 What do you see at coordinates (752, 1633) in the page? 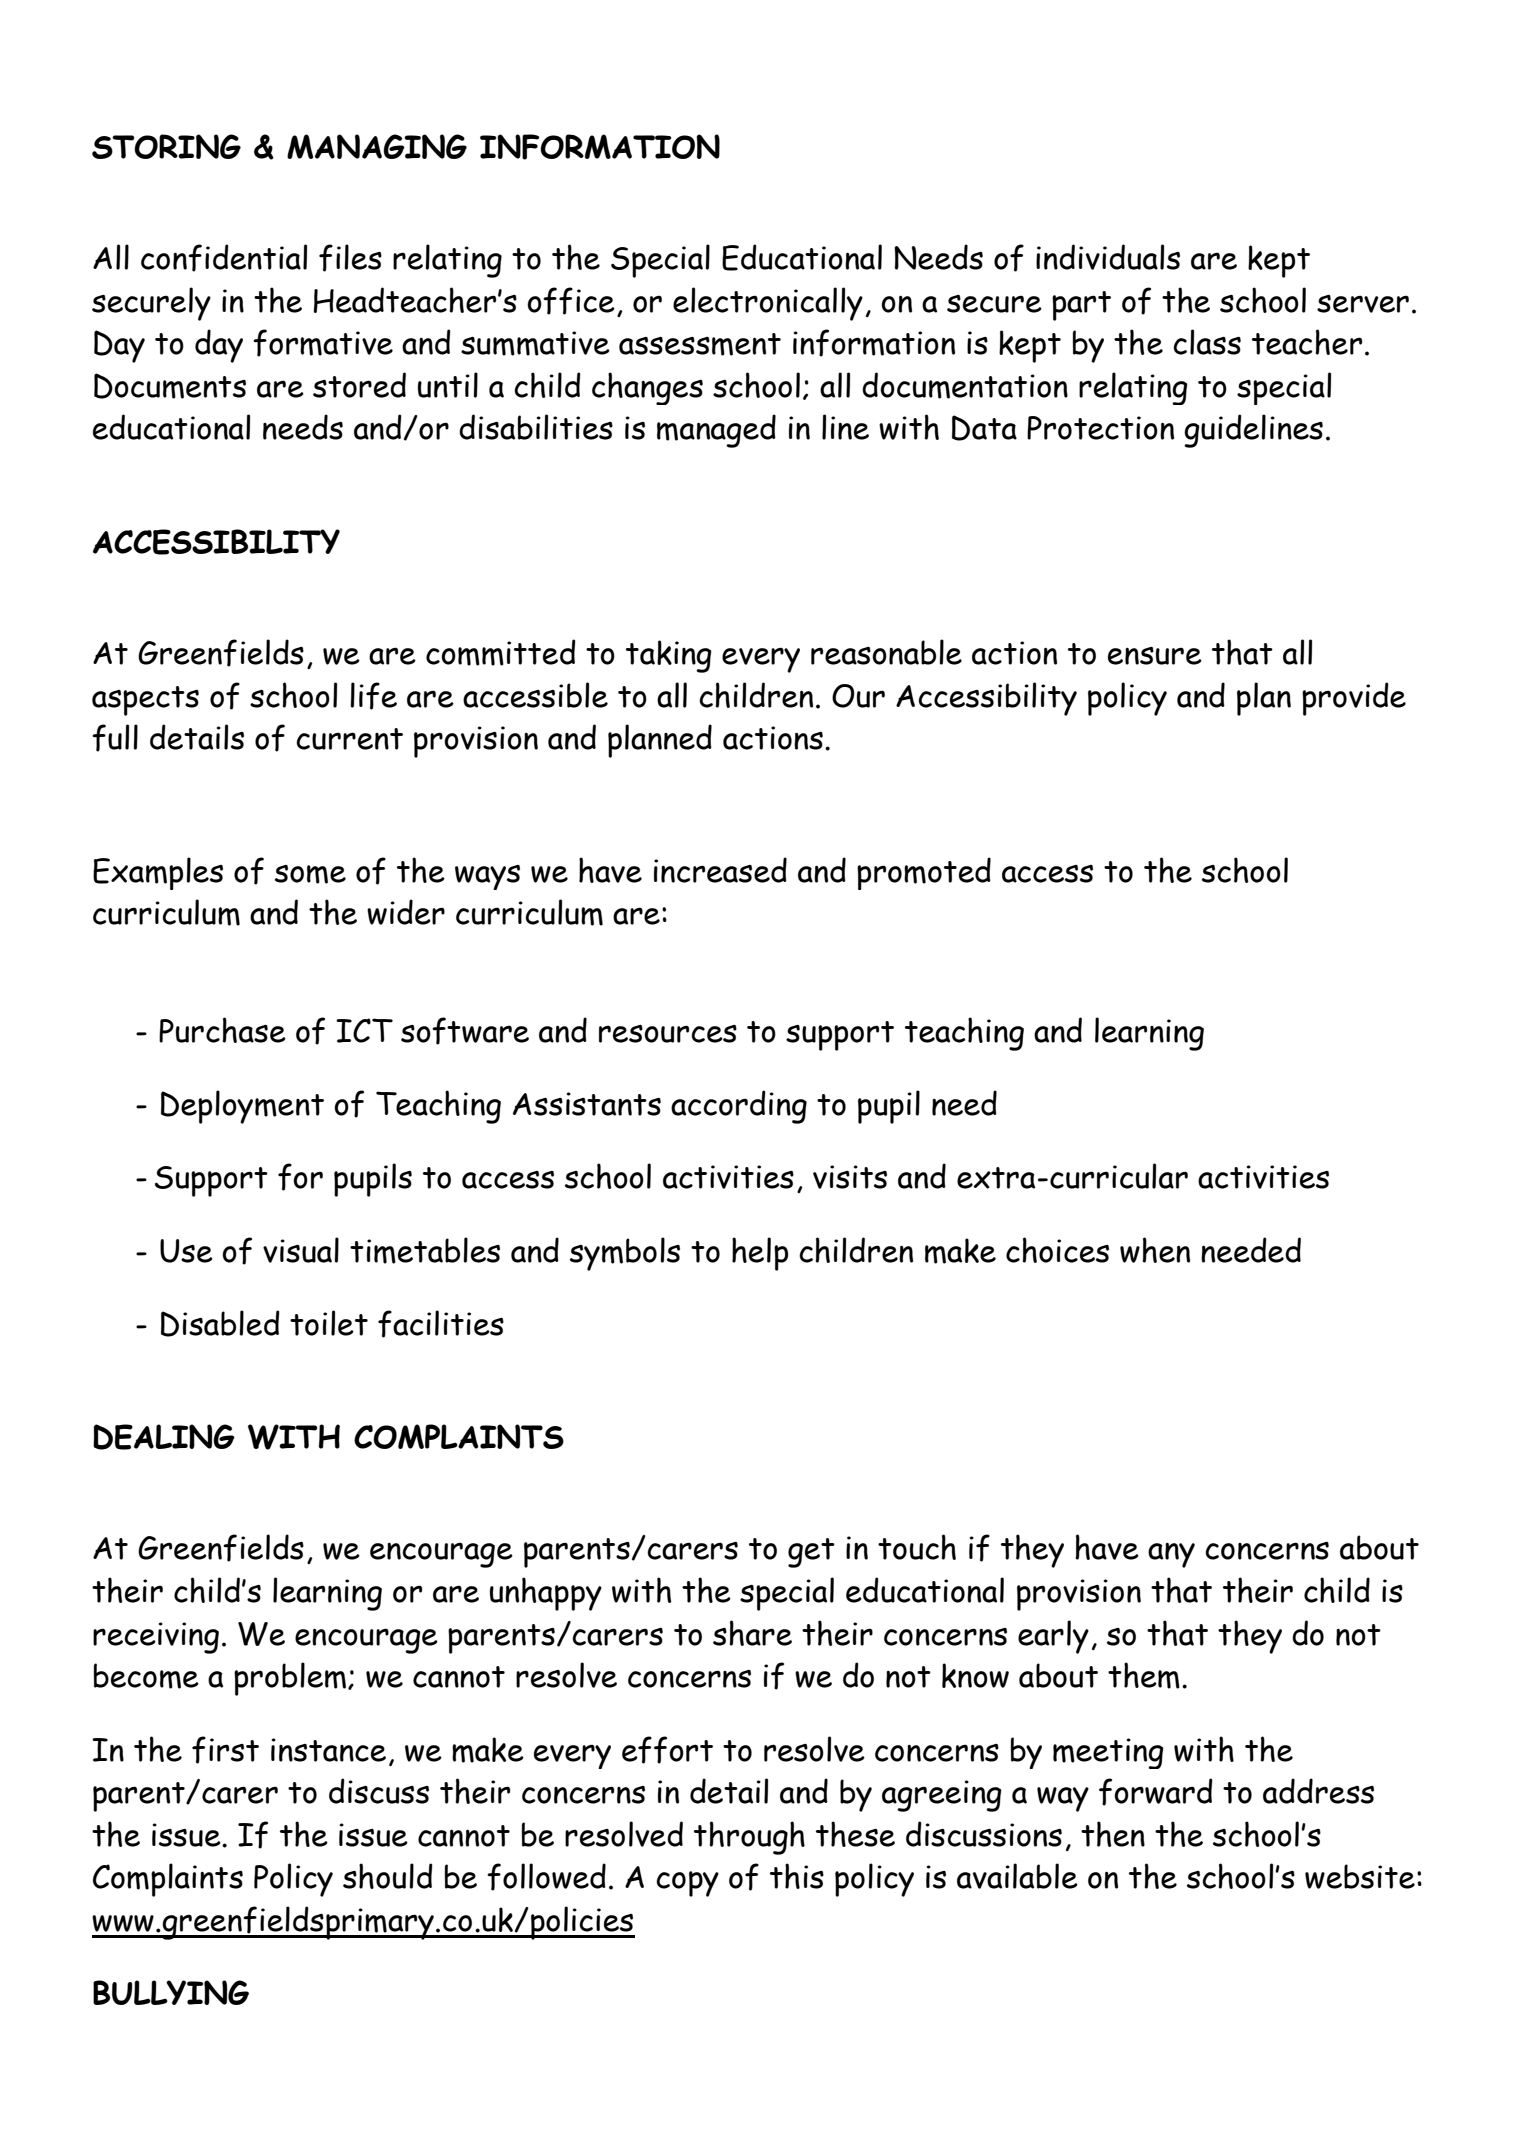
I see `share` at bounding box center [752, 1633].
